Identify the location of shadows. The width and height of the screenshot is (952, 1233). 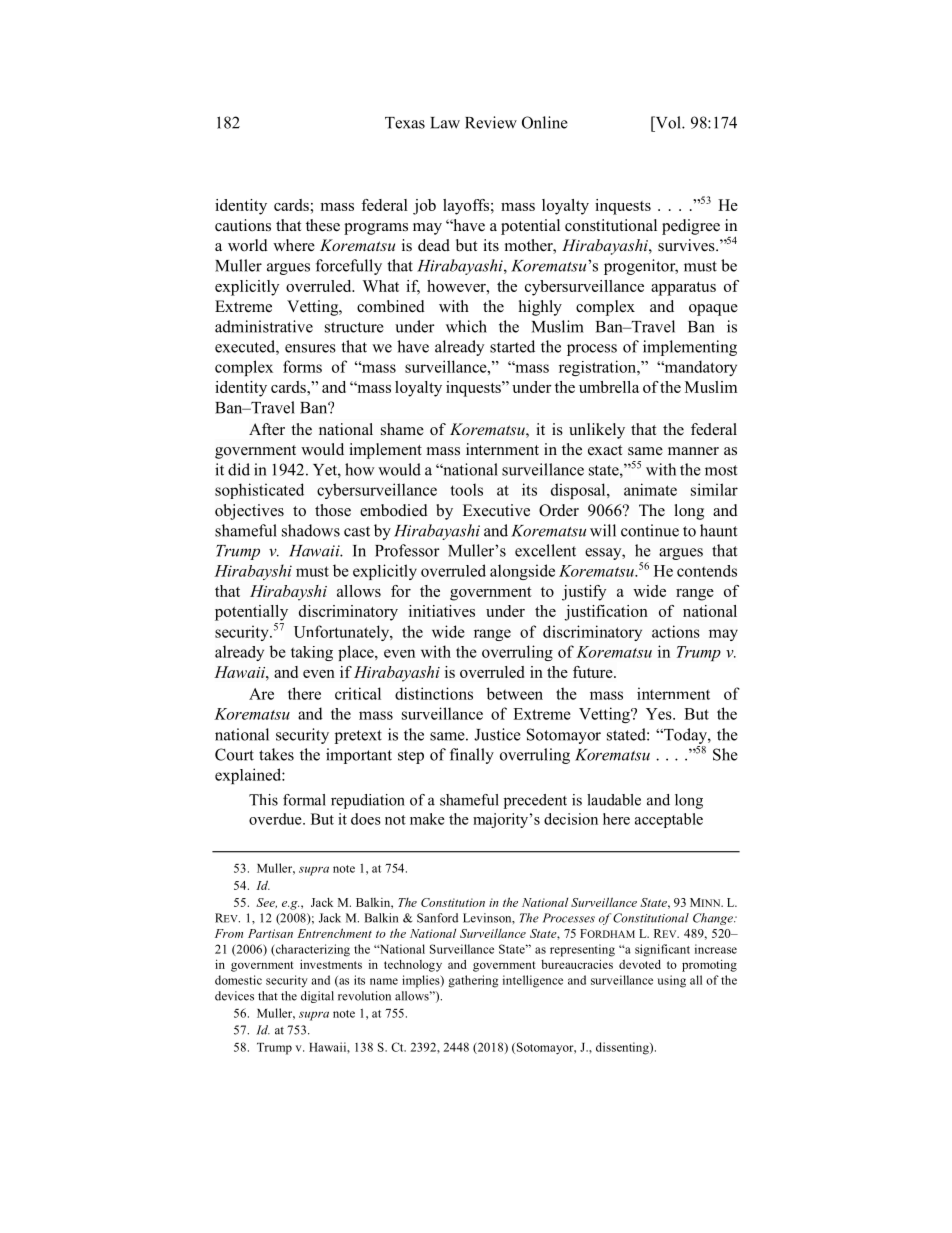
(311, 530).
